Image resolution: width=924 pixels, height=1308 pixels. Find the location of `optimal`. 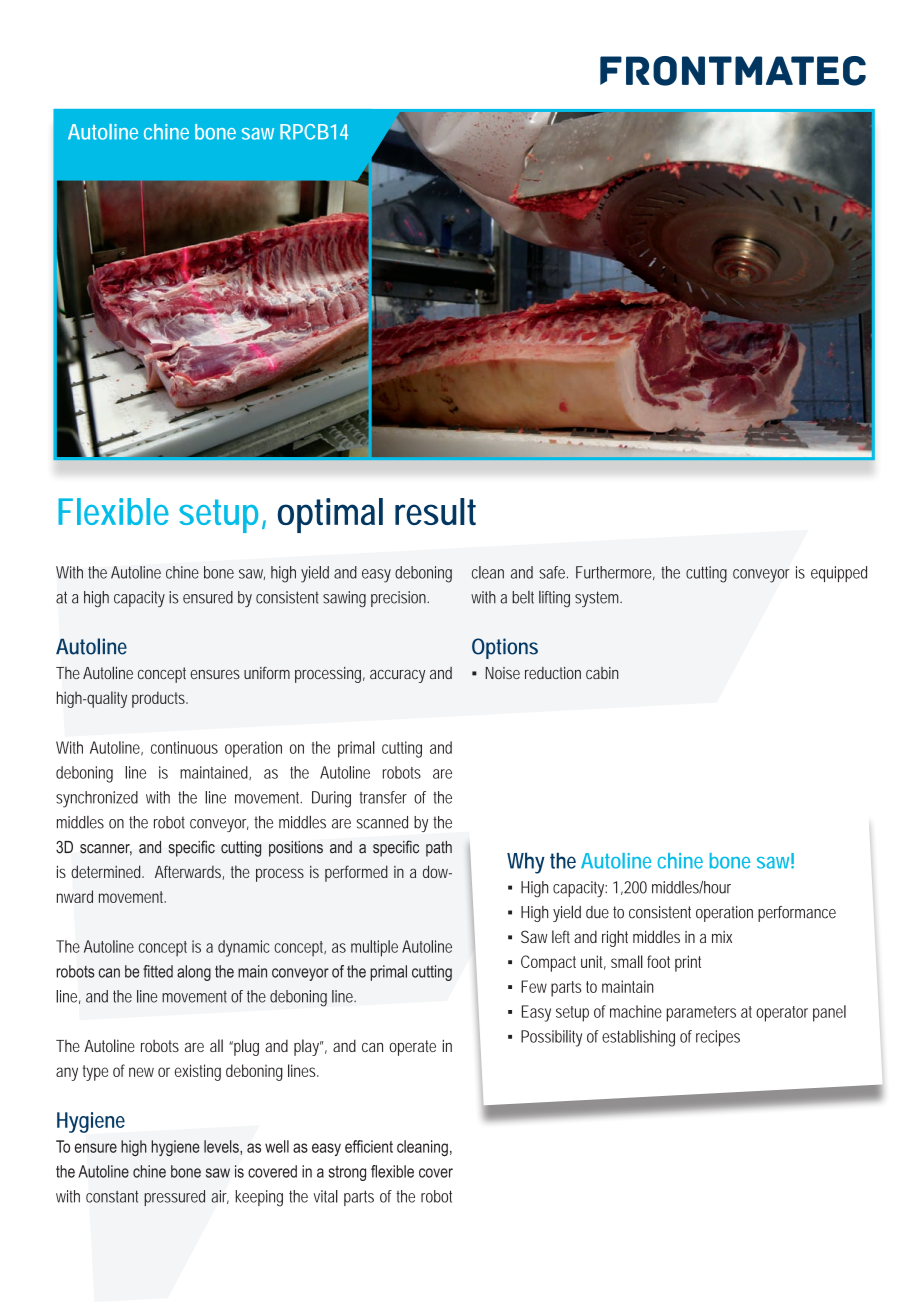

optimal is located at coordinates (330, 515).
